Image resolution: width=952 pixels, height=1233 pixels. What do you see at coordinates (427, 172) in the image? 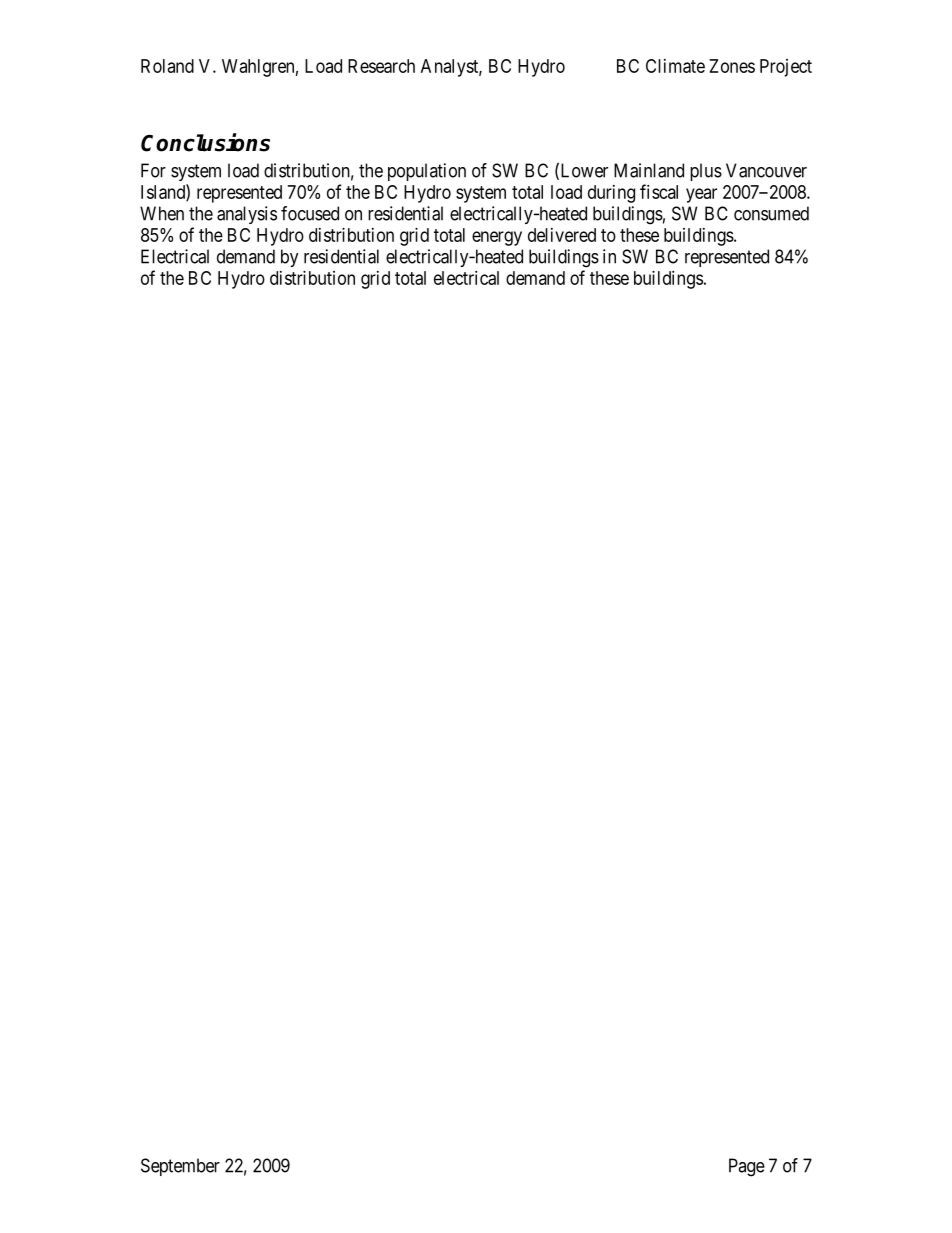
I see `population` at bounding box center [427, 172].
